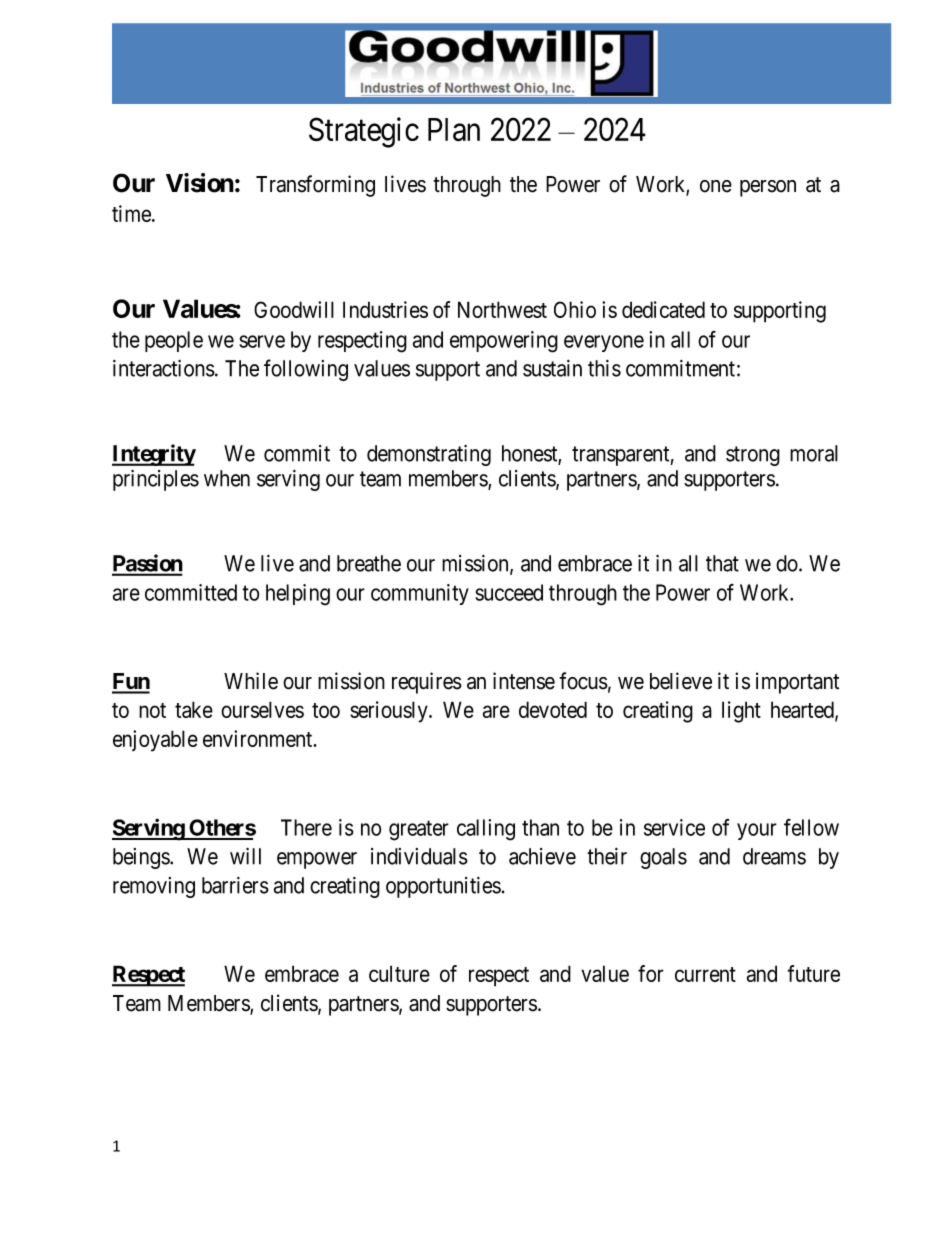  What do you see at coordinates (399, 973) in the screenshot?
I see `culture` at bounding box center [399, 973].
